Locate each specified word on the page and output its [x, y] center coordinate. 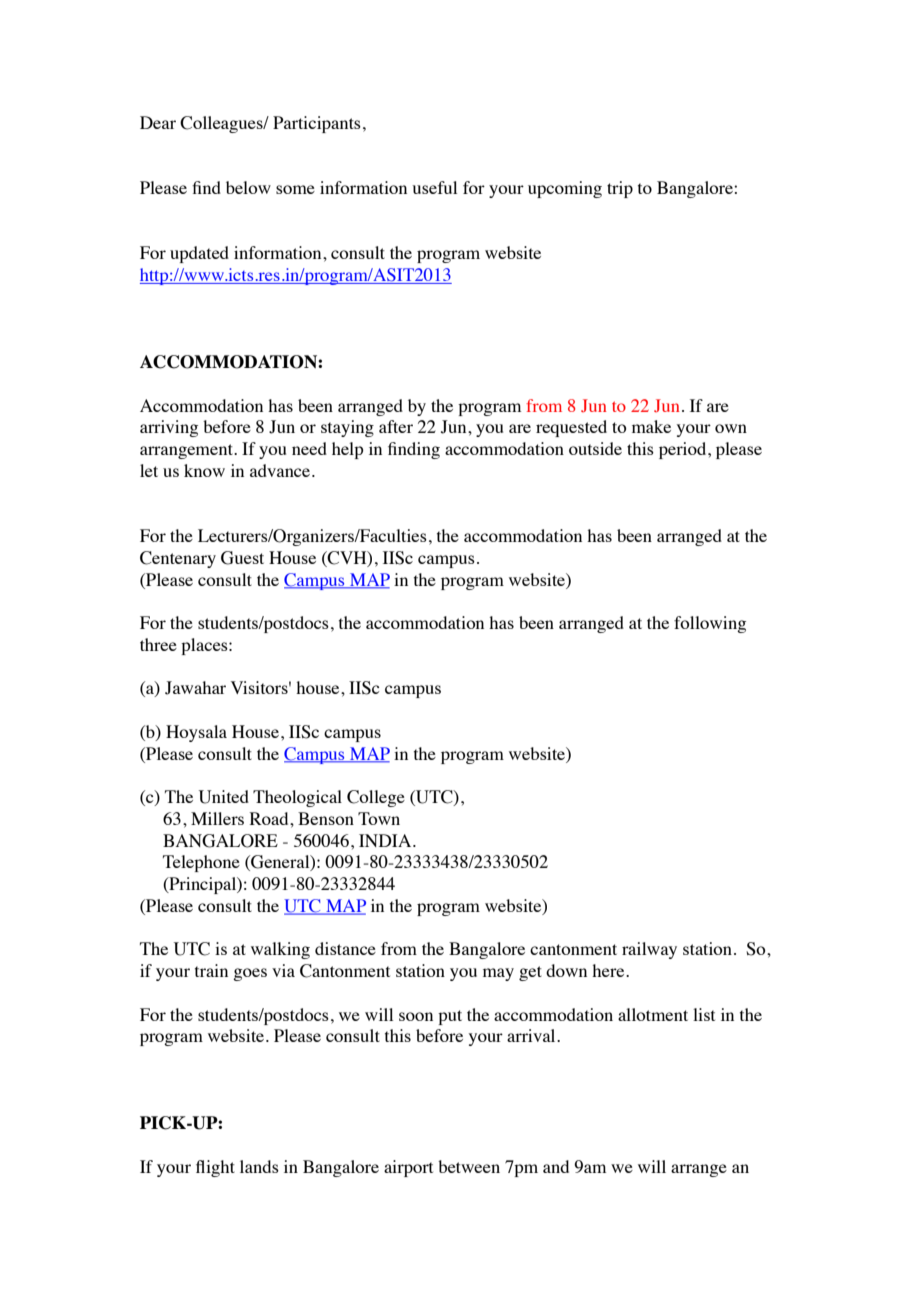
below [248, 187]
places [205, 646]
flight [215, 1168]
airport [408, 1168]
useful [434, 187]
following [710, 624]
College [376, 798]
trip [620, 189]
